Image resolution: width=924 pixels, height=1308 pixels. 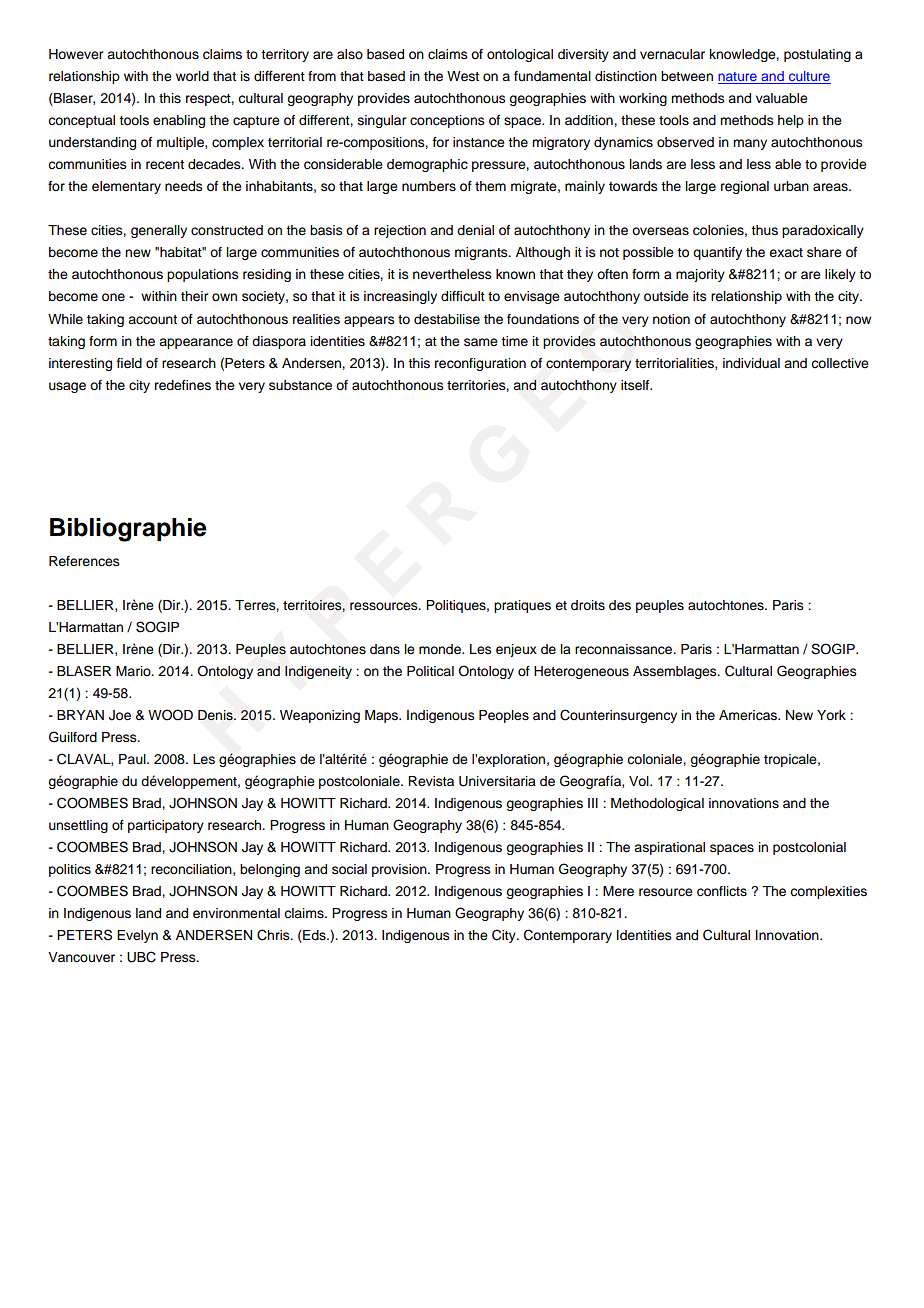 I want to click on West, so click(x=463, y=76).
